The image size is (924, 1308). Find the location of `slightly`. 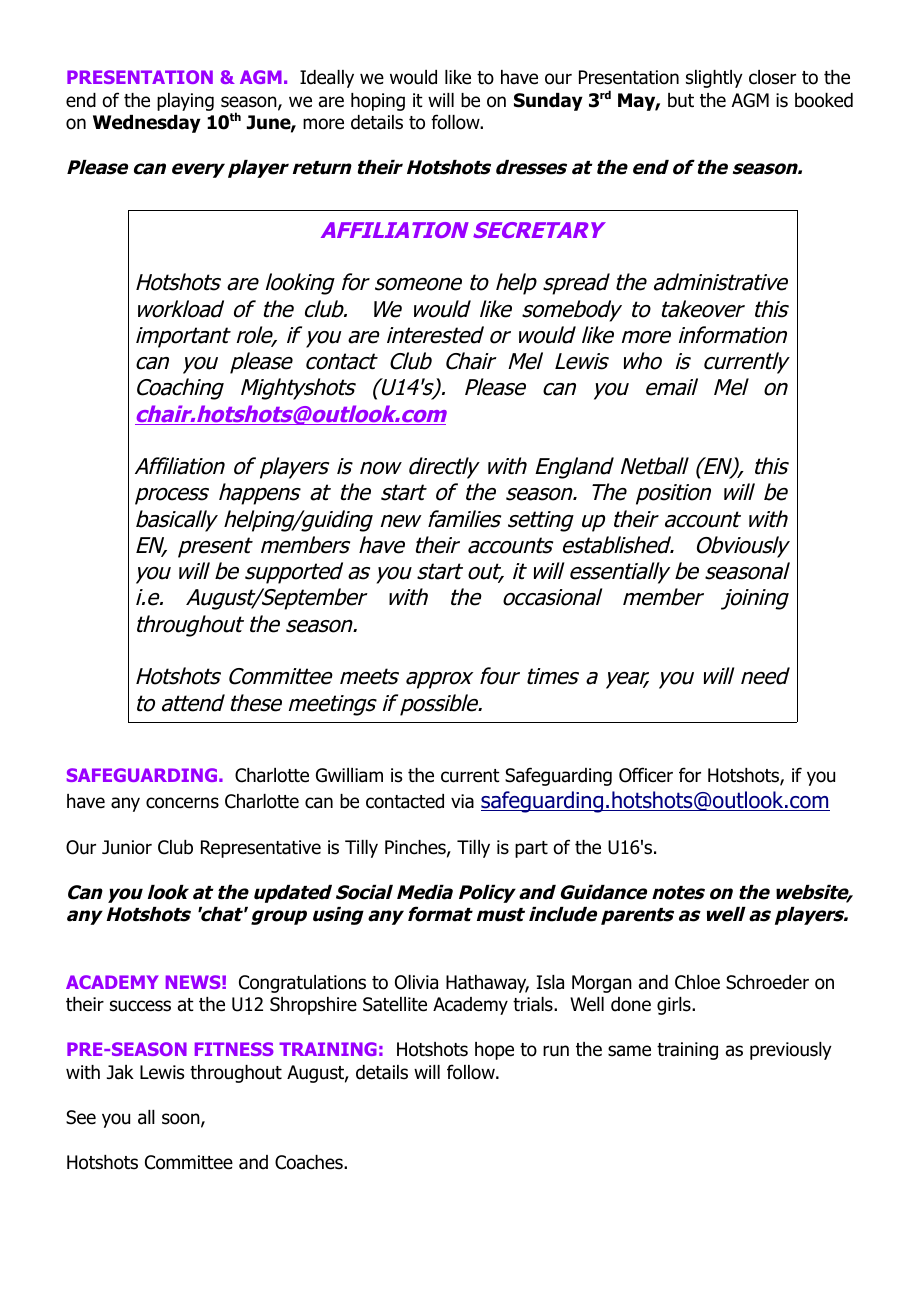

slightly is located at coordinates (714, 79).
